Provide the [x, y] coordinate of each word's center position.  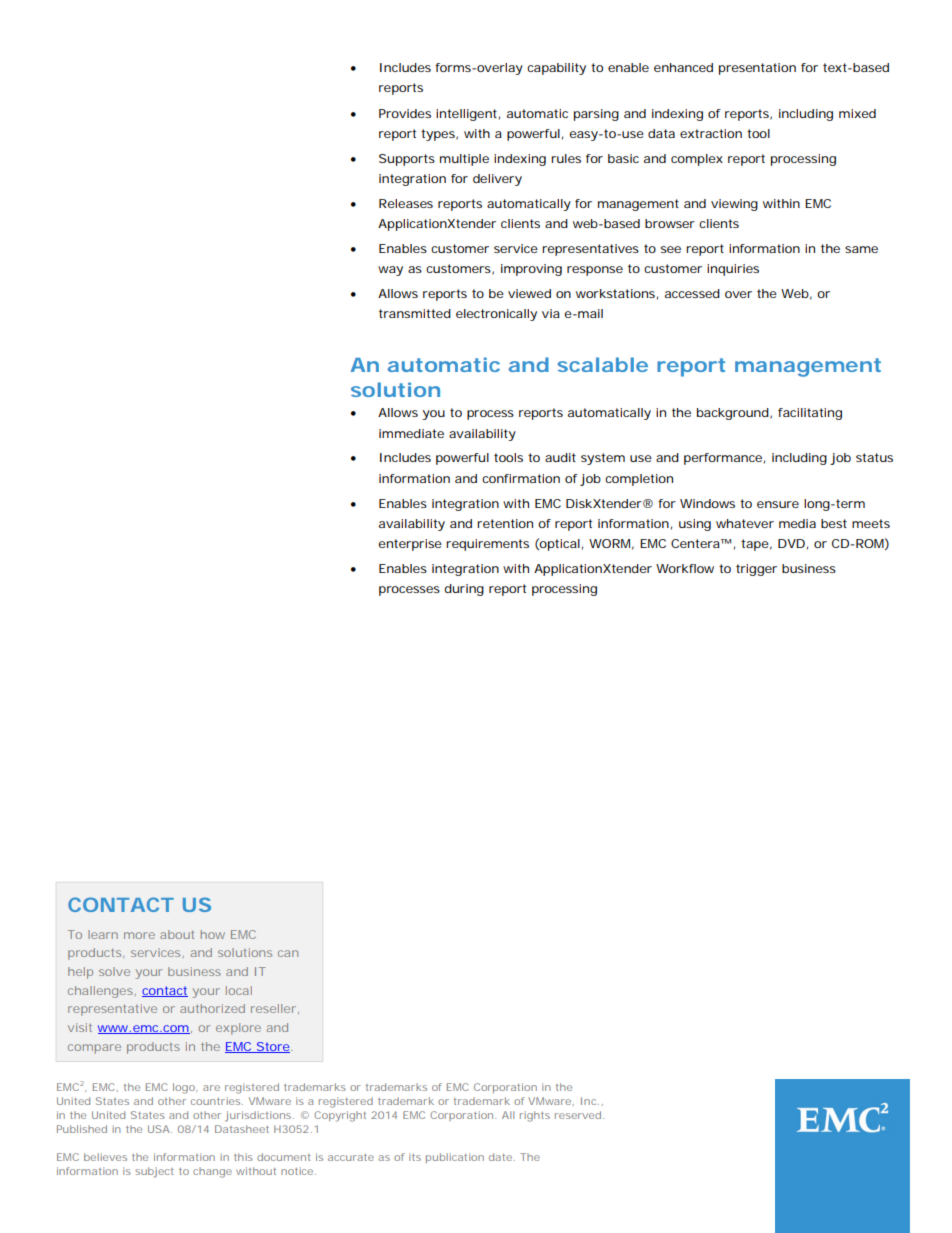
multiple [464, 160]
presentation [757, 69]
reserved [578, 1115]
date [500, 1157]
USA [159, 1129]
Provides [405, 113]
